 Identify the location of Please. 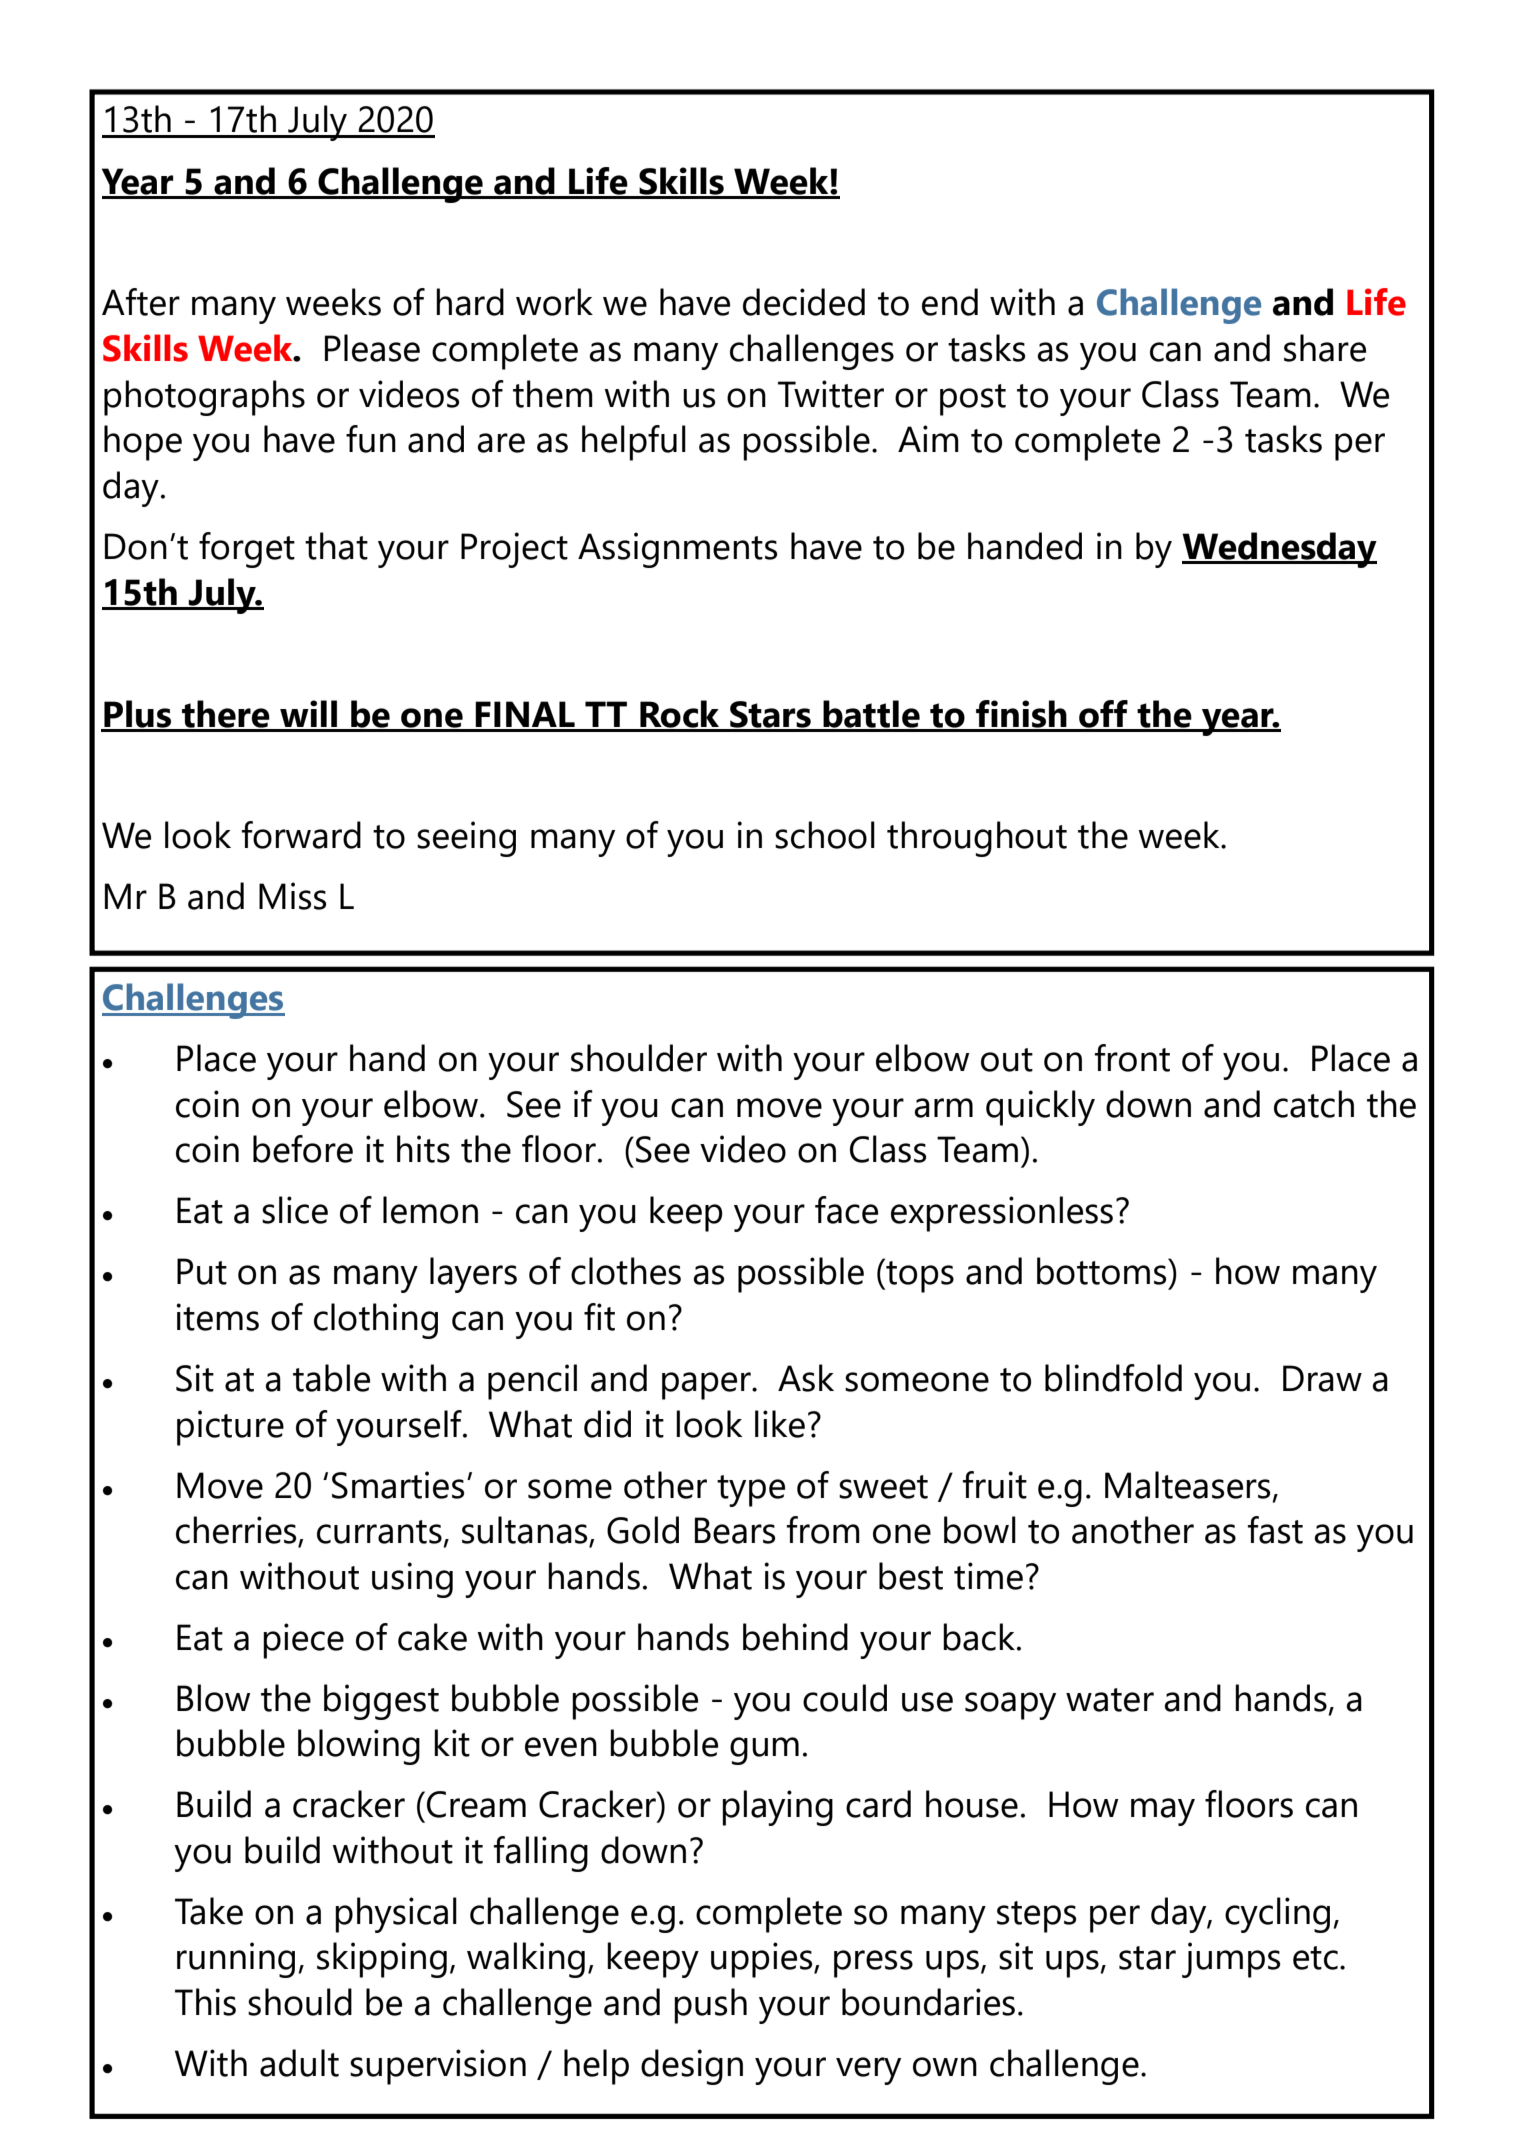
(372, 348).
